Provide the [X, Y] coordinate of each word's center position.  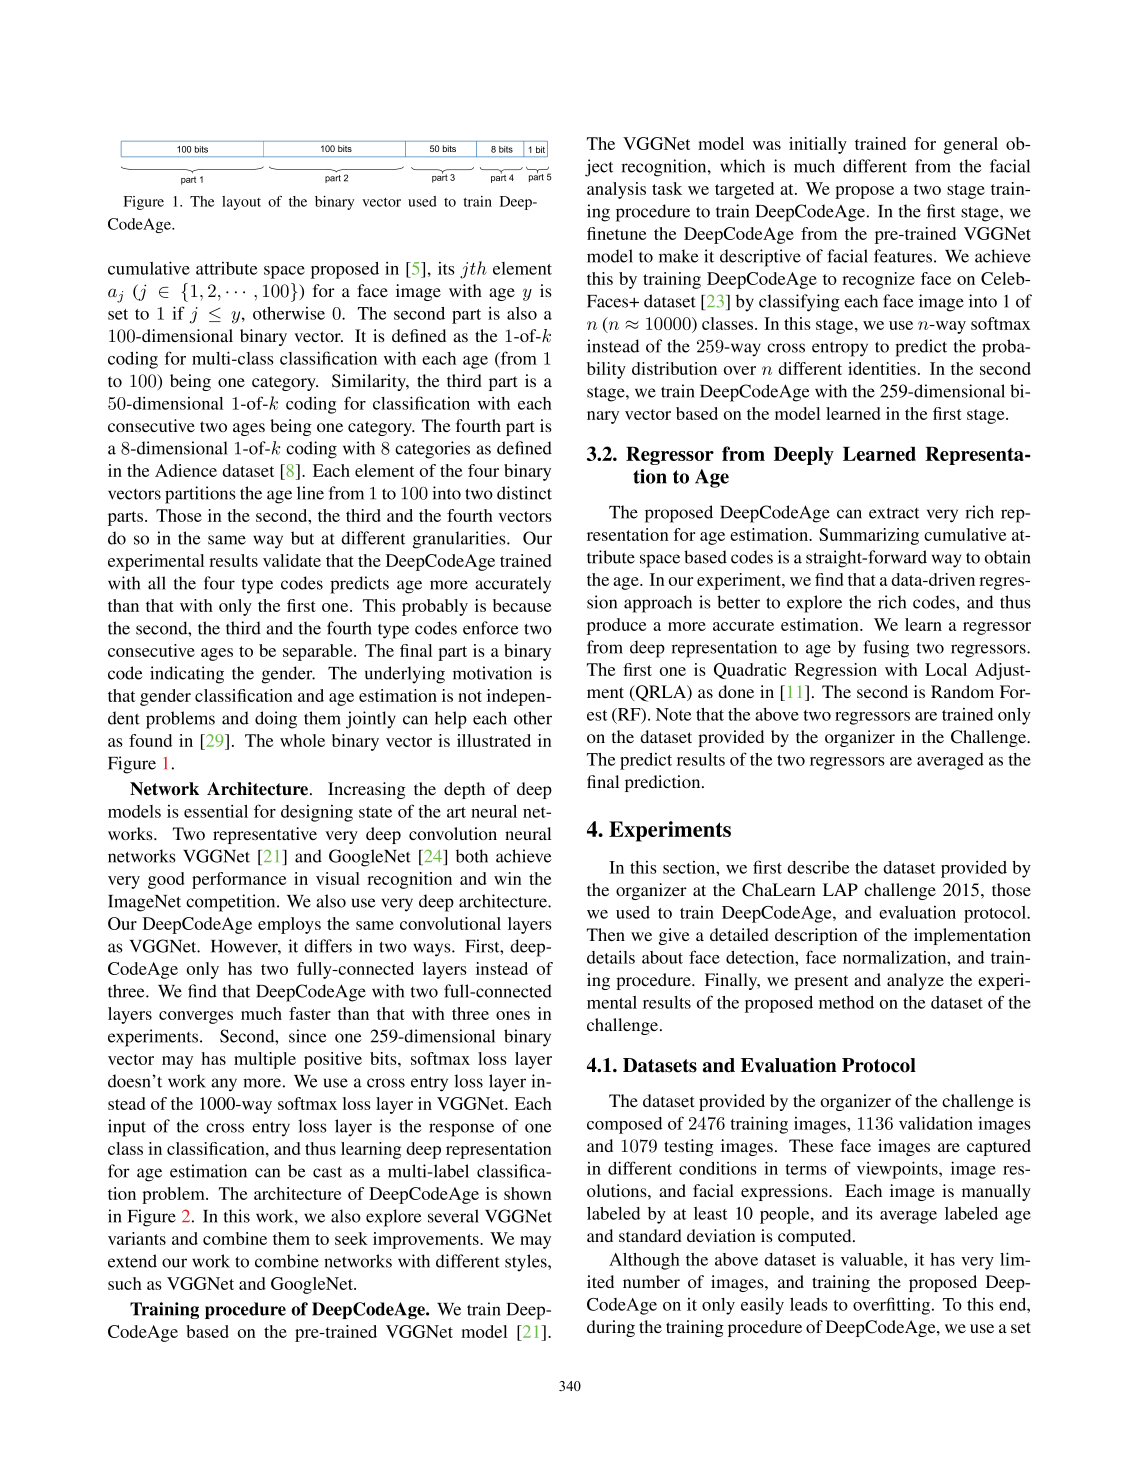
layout [241, 203]
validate [292, 560]
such [125, 1283]
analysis [616, 190]
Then [606, 934]
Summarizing [869, 536]
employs [289, 925]
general [971, 145]
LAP [840, 889]
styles [527, 1263]
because [522, 605]
